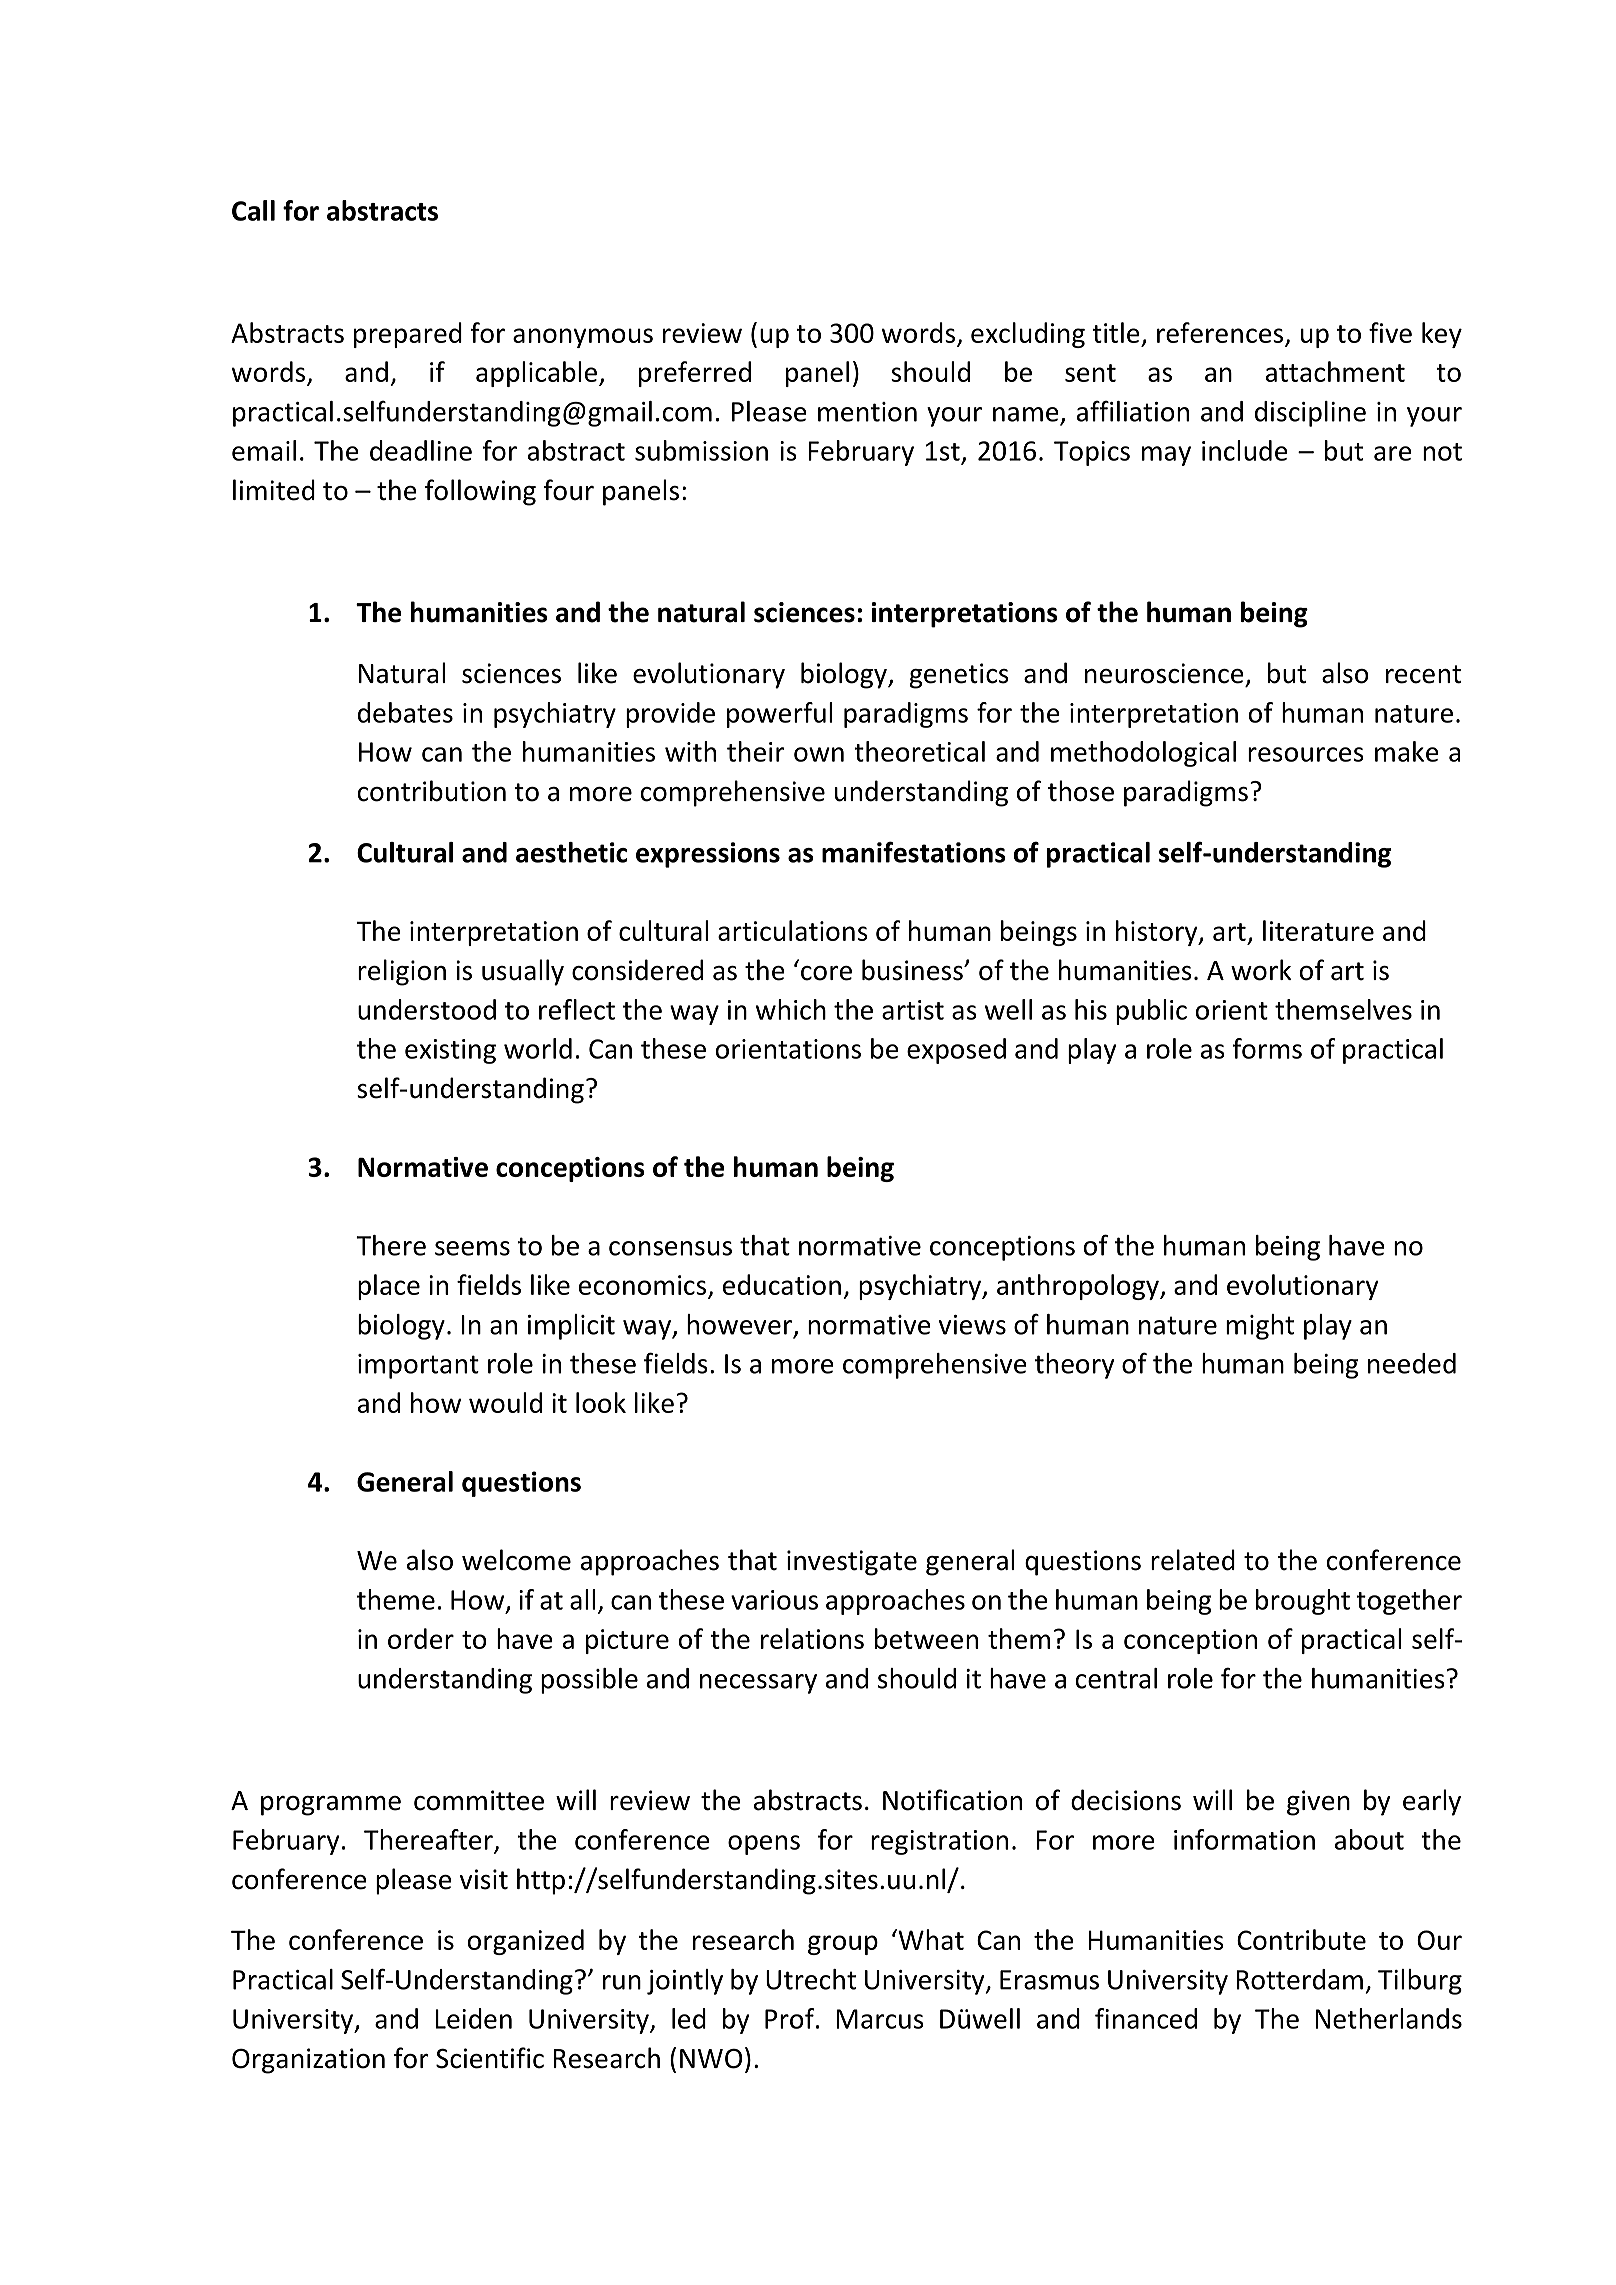 The height and width of the screenshot is (2285, 1616). Describe the element at coordinates (1267, 1048) in the screenshot. I see `forms` at that location.
